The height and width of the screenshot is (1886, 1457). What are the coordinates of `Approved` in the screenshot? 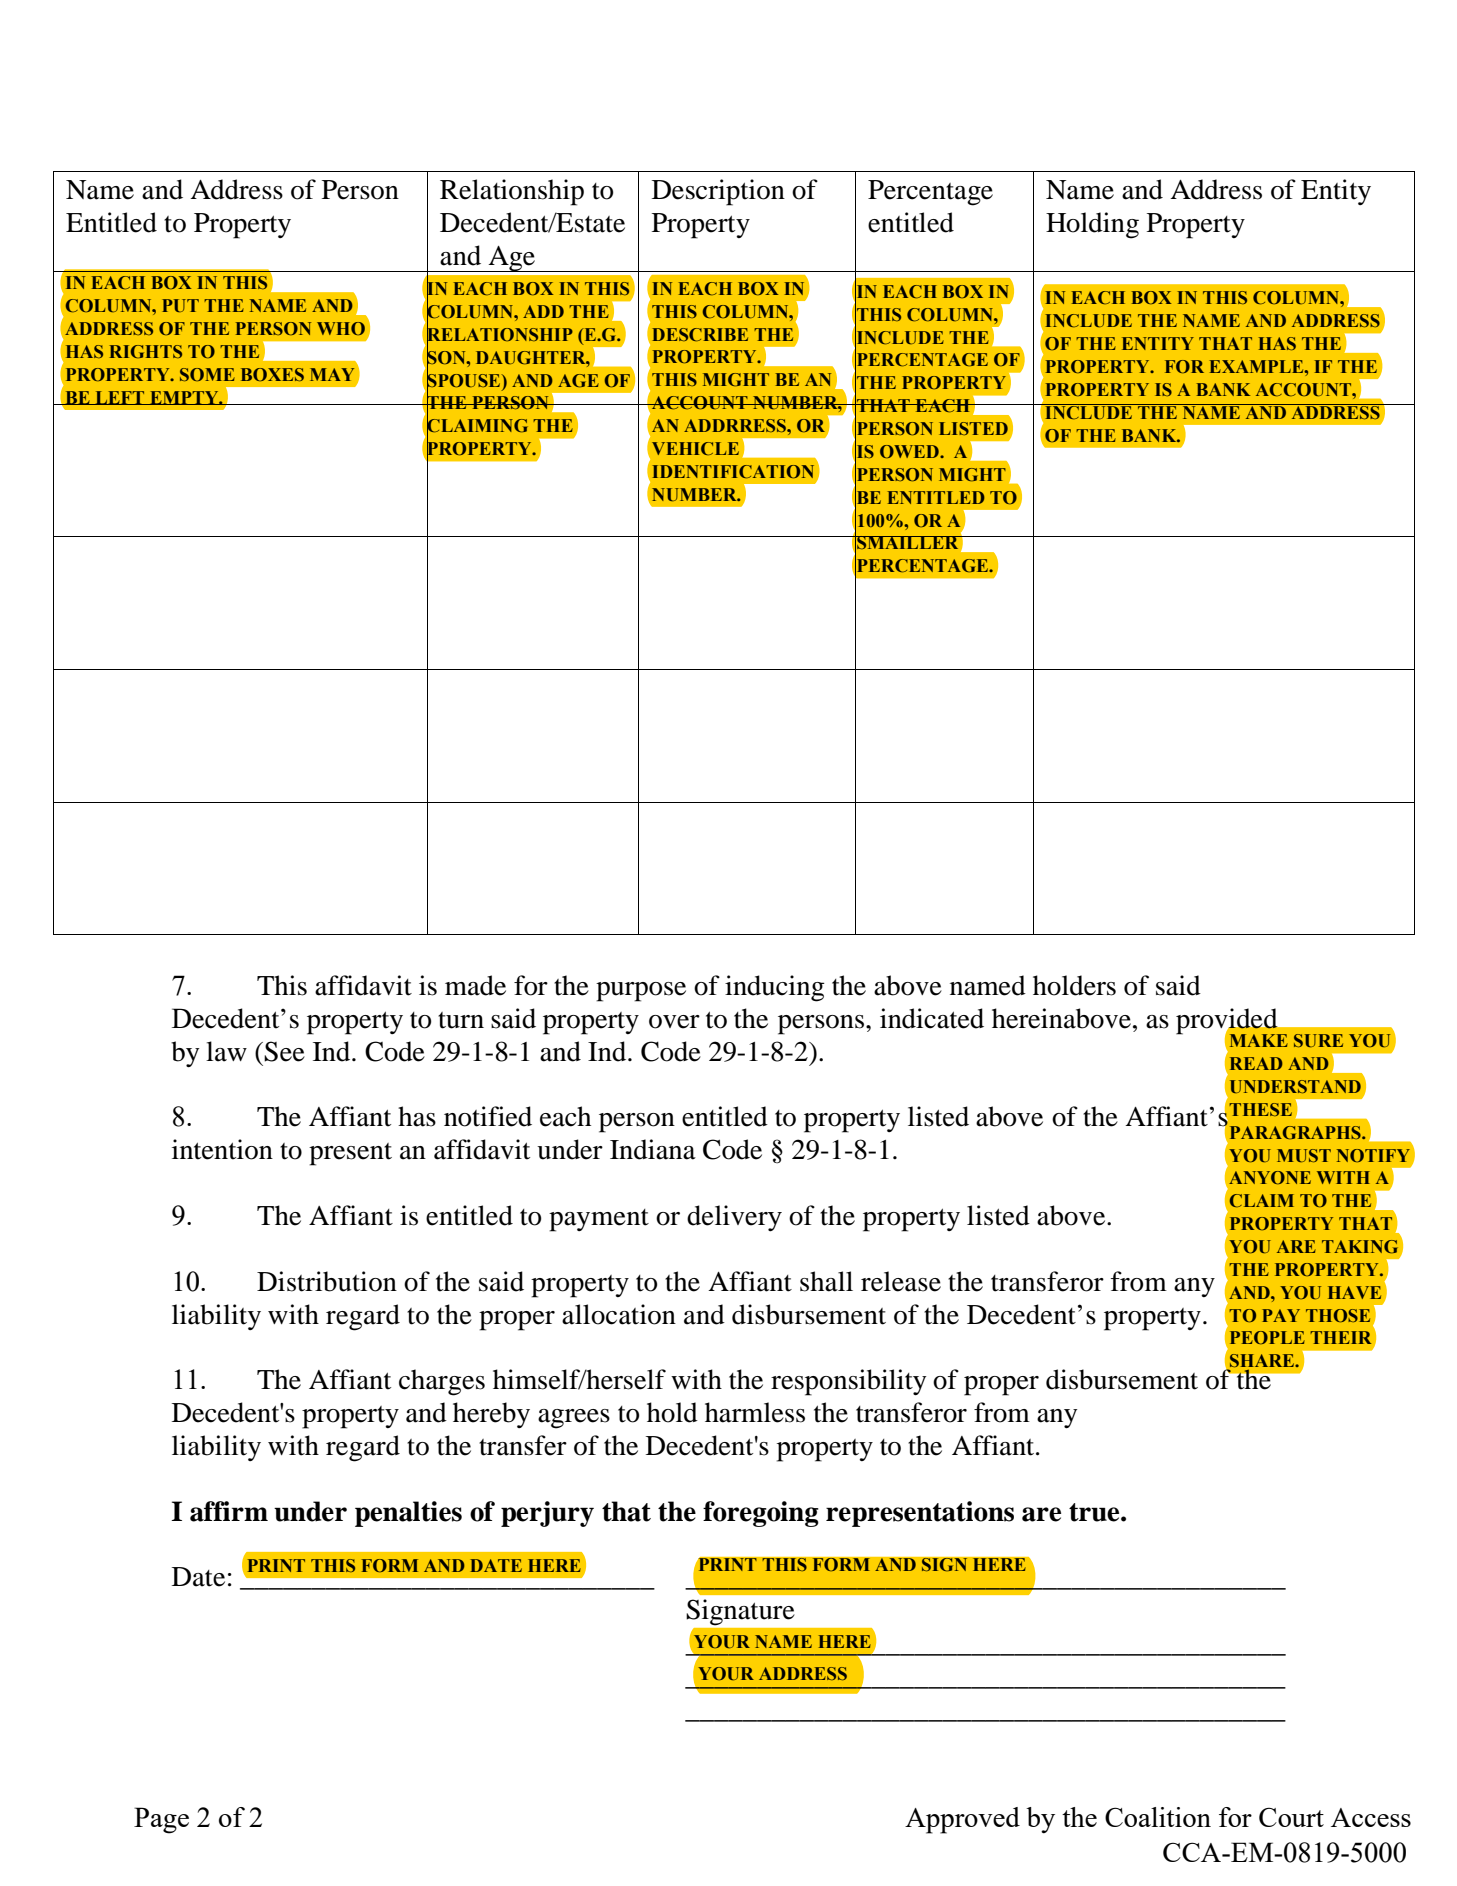 It's located at (962, 1820).
